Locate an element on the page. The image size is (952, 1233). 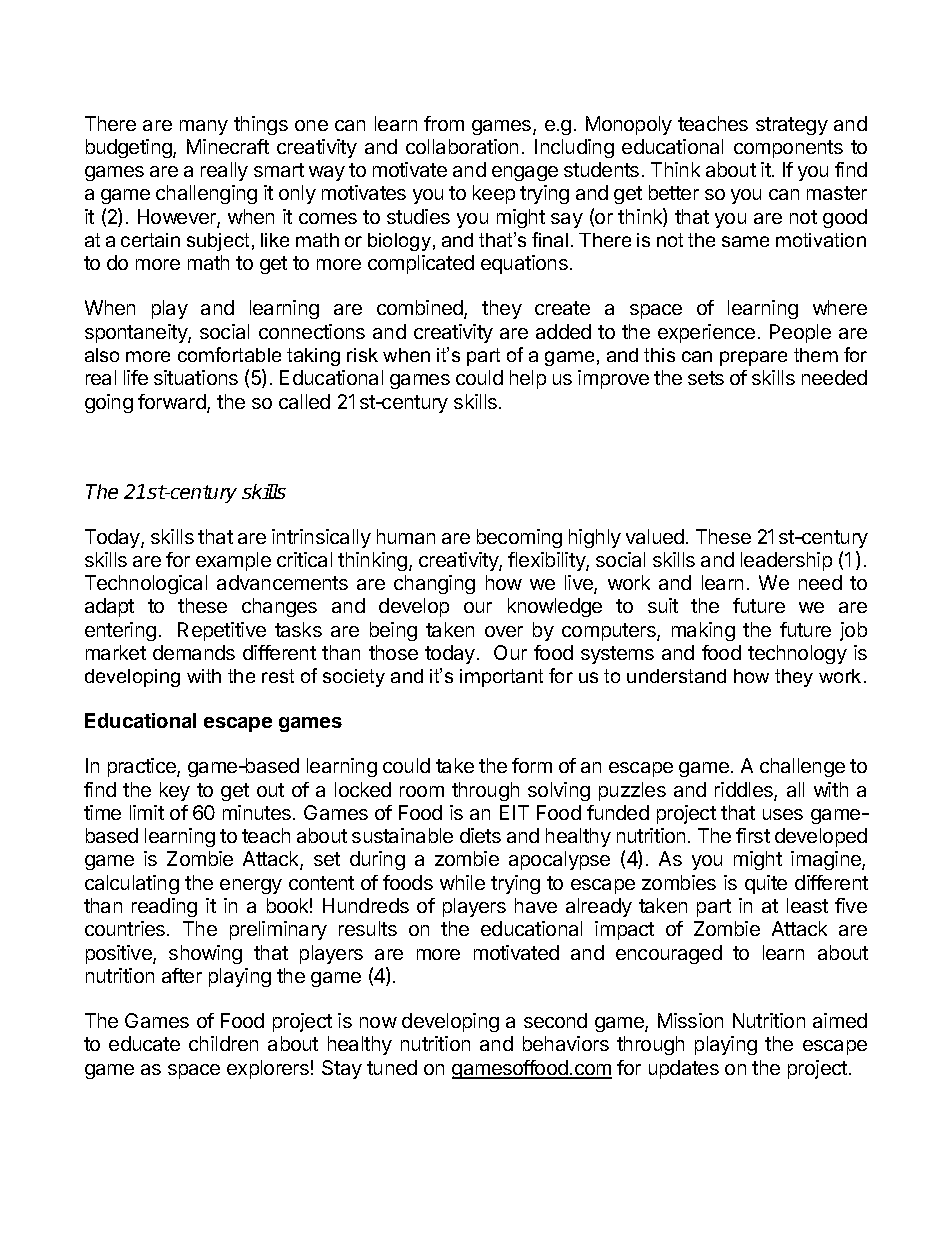
situations is located at coordinates (196, 377).
